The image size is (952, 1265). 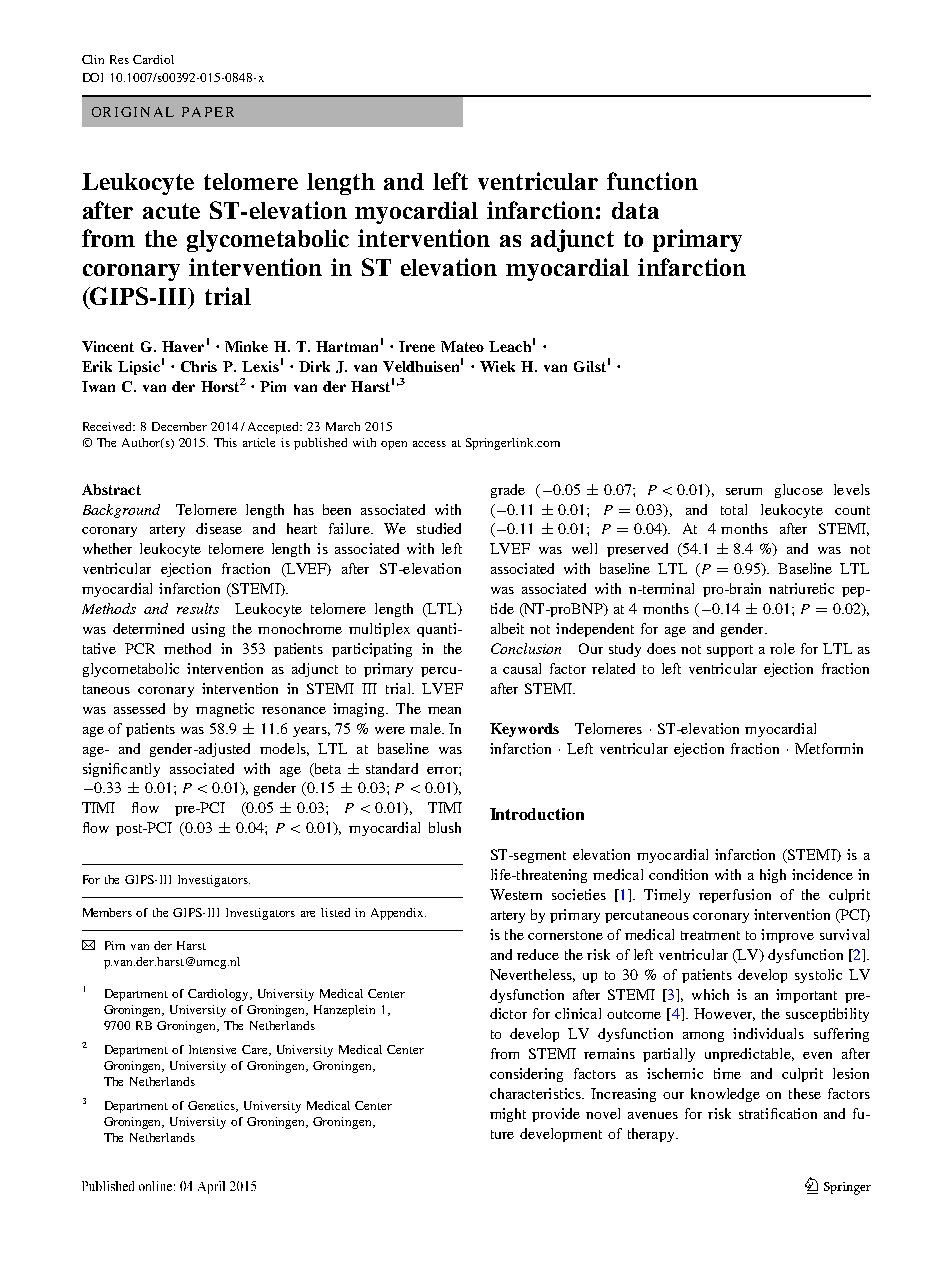 What do you see at coordinates (744, 491) in the screenshot?
I see `serum` at bounding box center [744, 491].
